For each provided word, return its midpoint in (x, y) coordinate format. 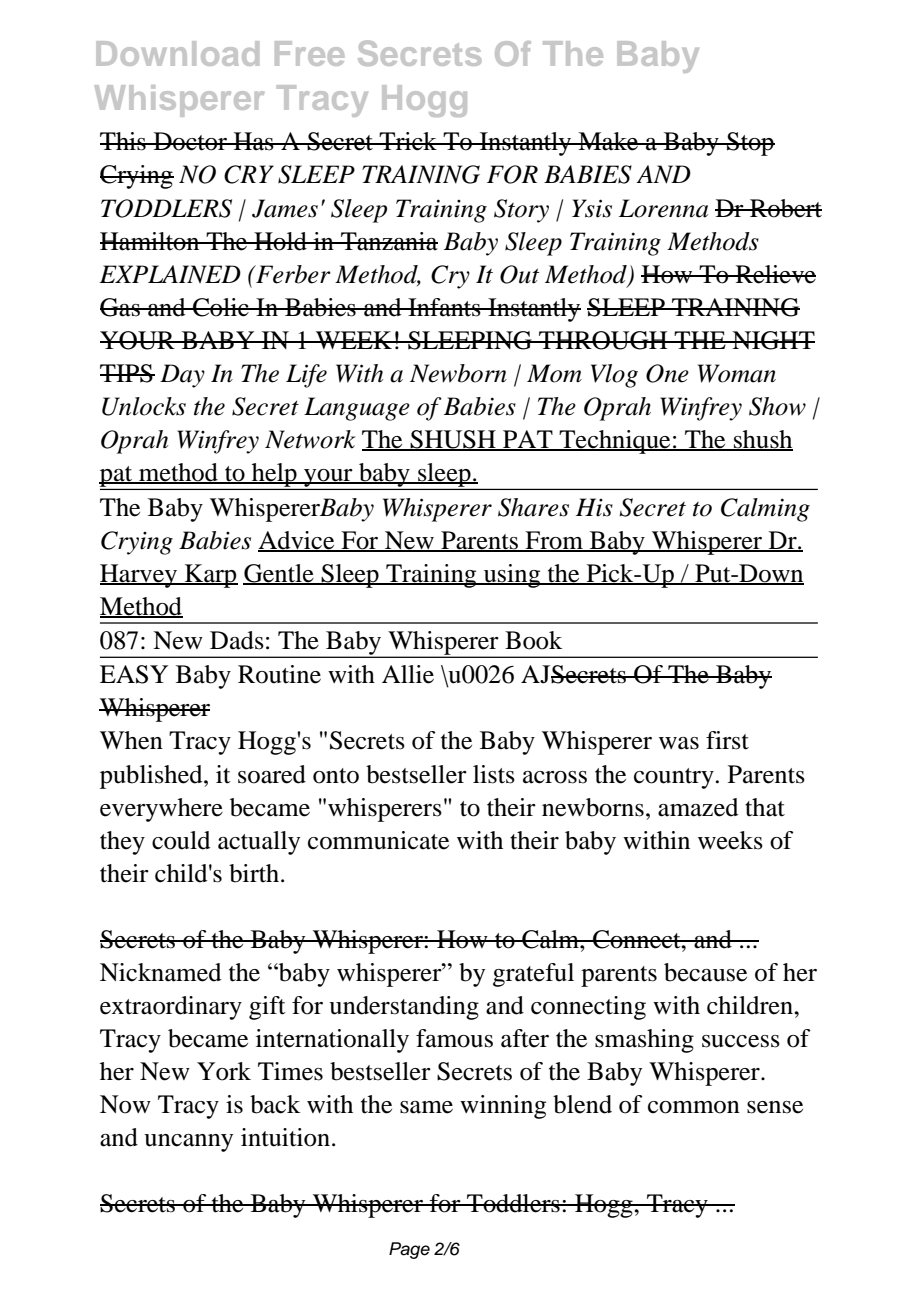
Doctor (190, 141)
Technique (615, 442)
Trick (408, 141)
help (274, 475)
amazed (698, 807)
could (181, 840)
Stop (750, 144)
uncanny (188, 1143)
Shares (533, 507)
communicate (378, 840)
